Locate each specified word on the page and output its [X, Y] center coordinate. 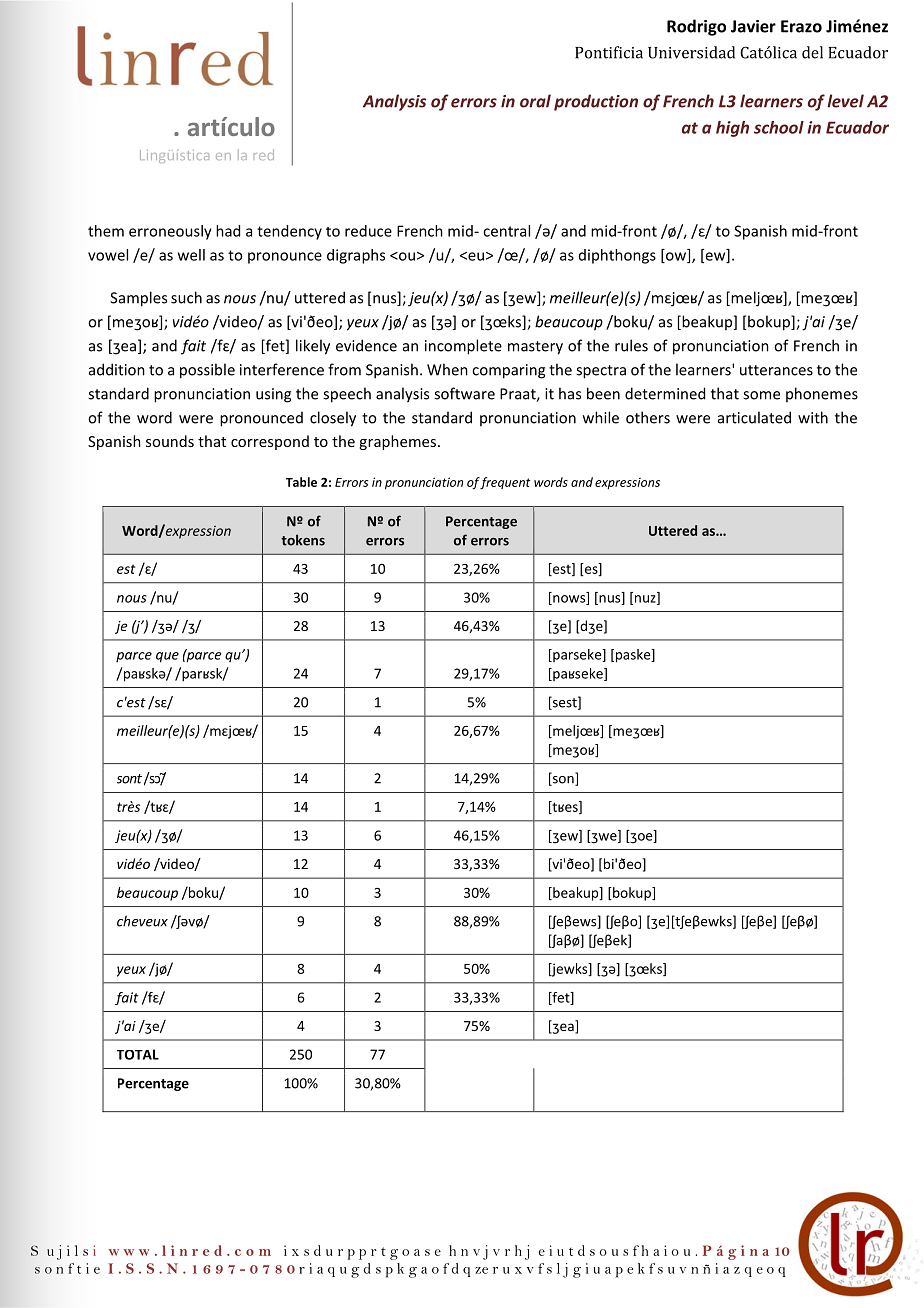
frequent [505, 483]
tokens [303, 540]
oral [535, 101]
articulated [754, 417]
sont [129, 779]
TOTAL [138, 1054]
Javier [753, 26]
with [813, 417]
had [228, 231]
